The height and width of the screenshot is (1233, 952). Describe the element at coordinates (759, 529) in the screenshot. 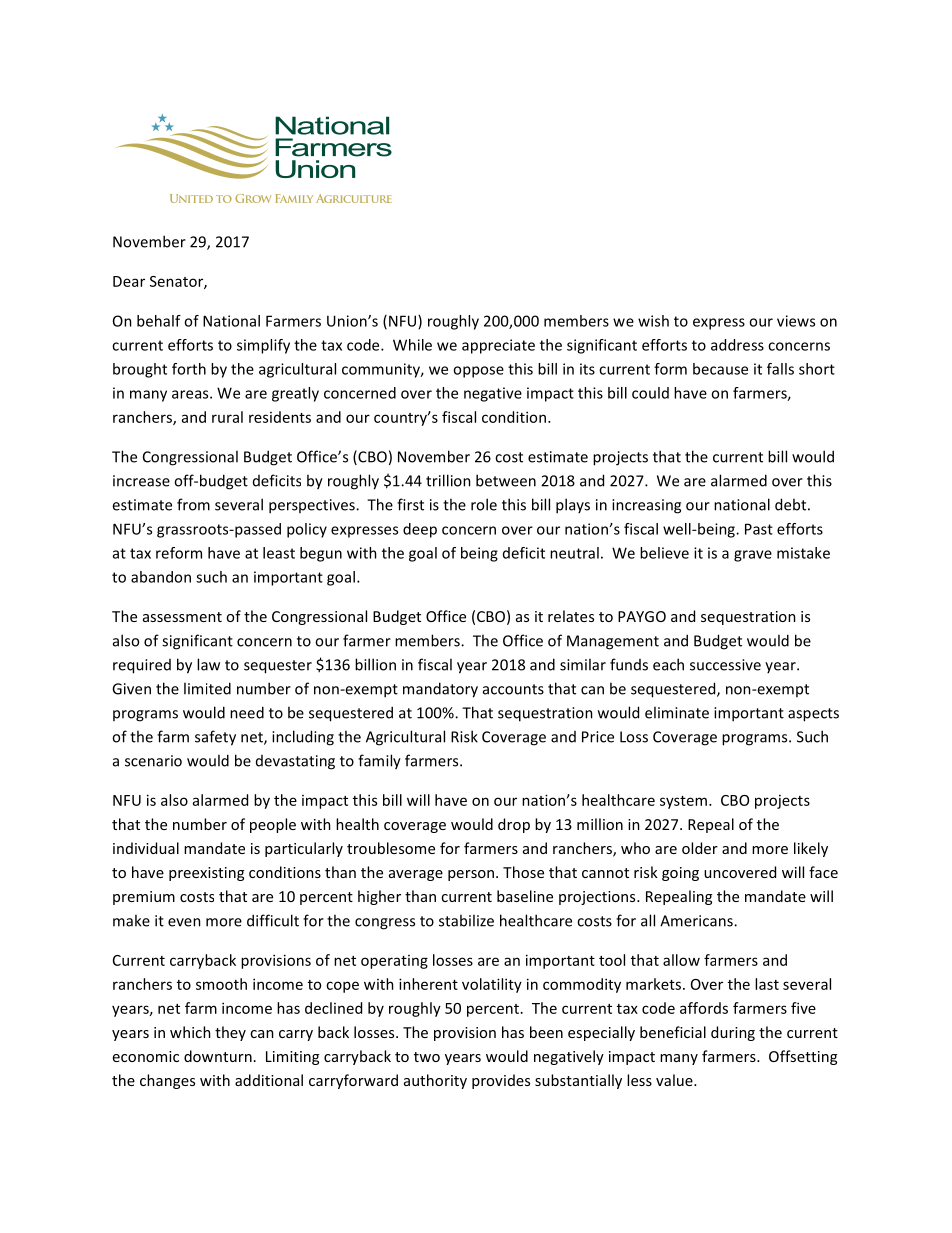

I see `Past` at that location.
